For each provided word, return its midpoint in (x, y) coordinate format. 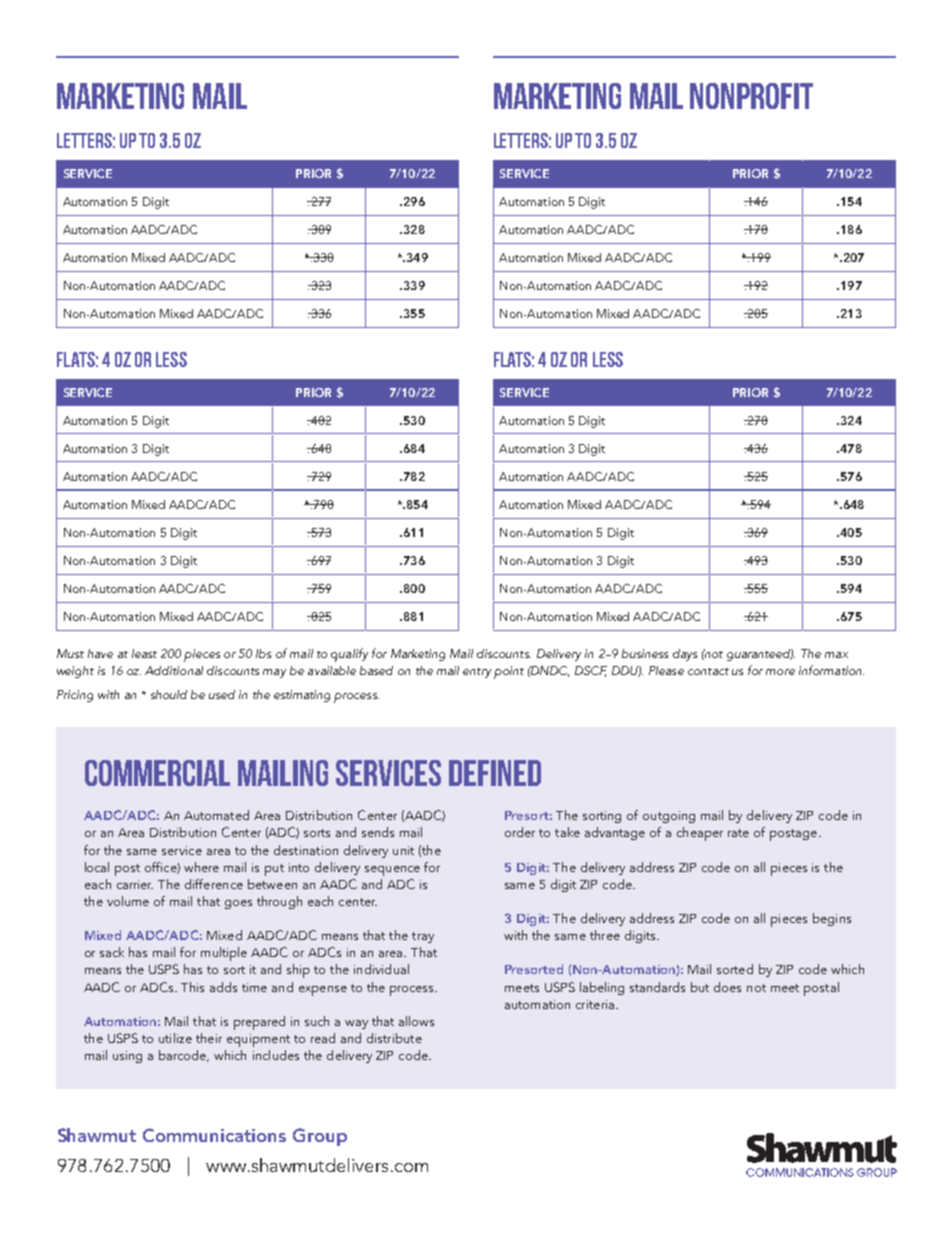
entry (477, 673)
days (685, 655)
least (144, 653)
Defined (495, 773)
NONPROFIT (751, 96)
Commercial (157, 773)
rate (738, 833)
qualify (349, 655)
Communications (214, 1135)
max (836, 655)
